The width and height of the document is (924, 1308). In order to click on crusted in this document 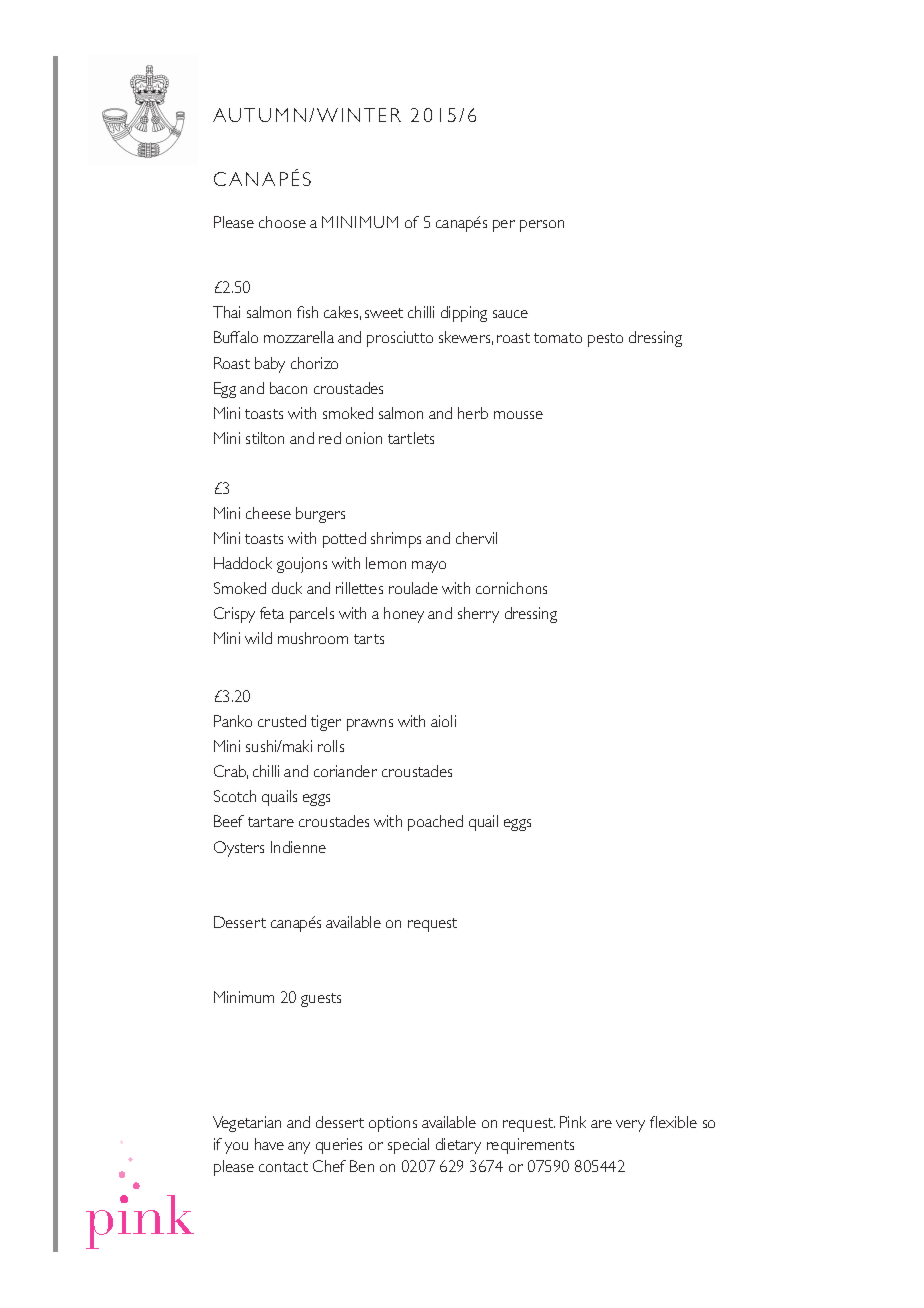, I will do `click(282, 721)`.
